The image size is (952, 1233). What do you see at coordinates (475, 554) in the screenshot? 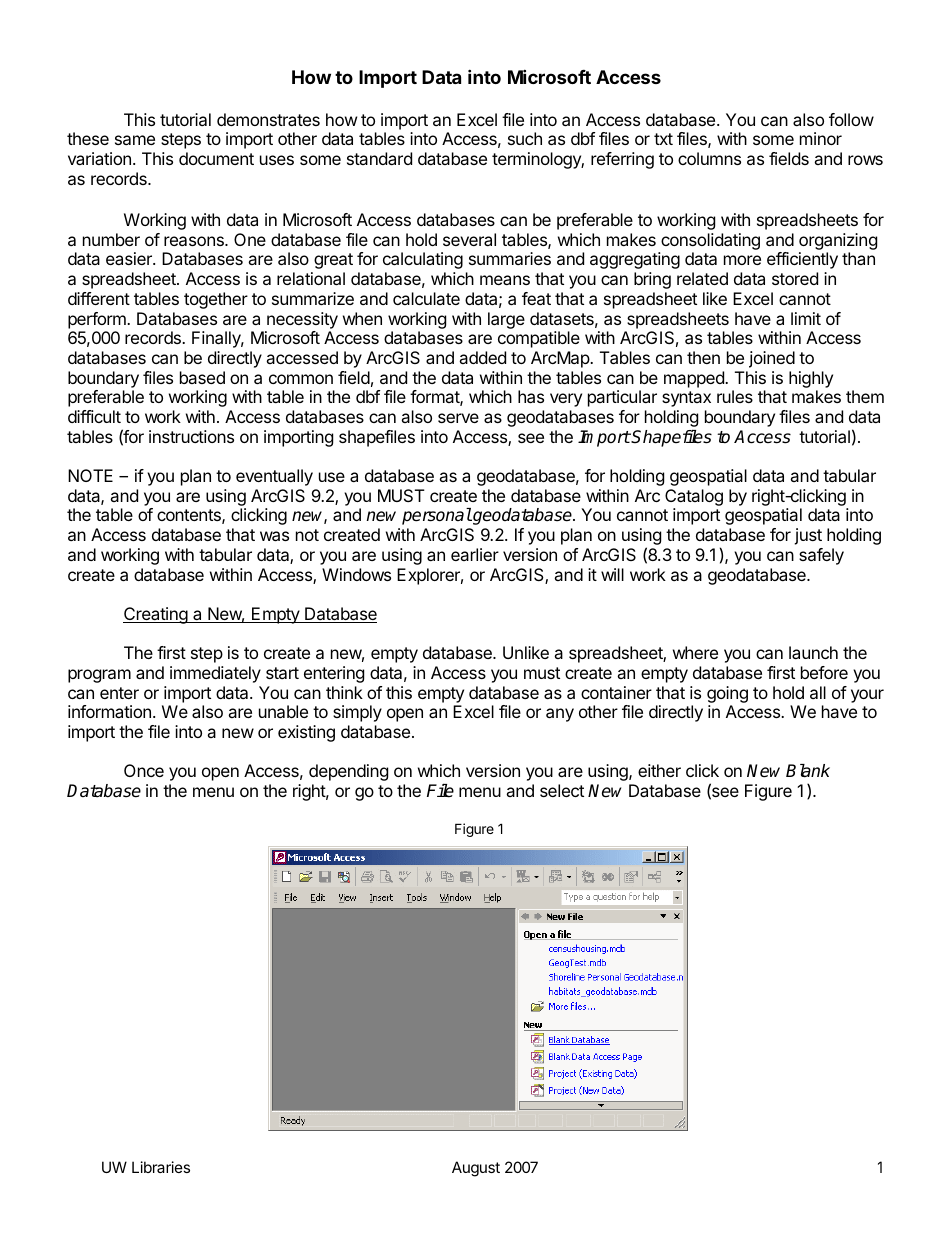
I see `earlier` at bounding box center [475, 554].
